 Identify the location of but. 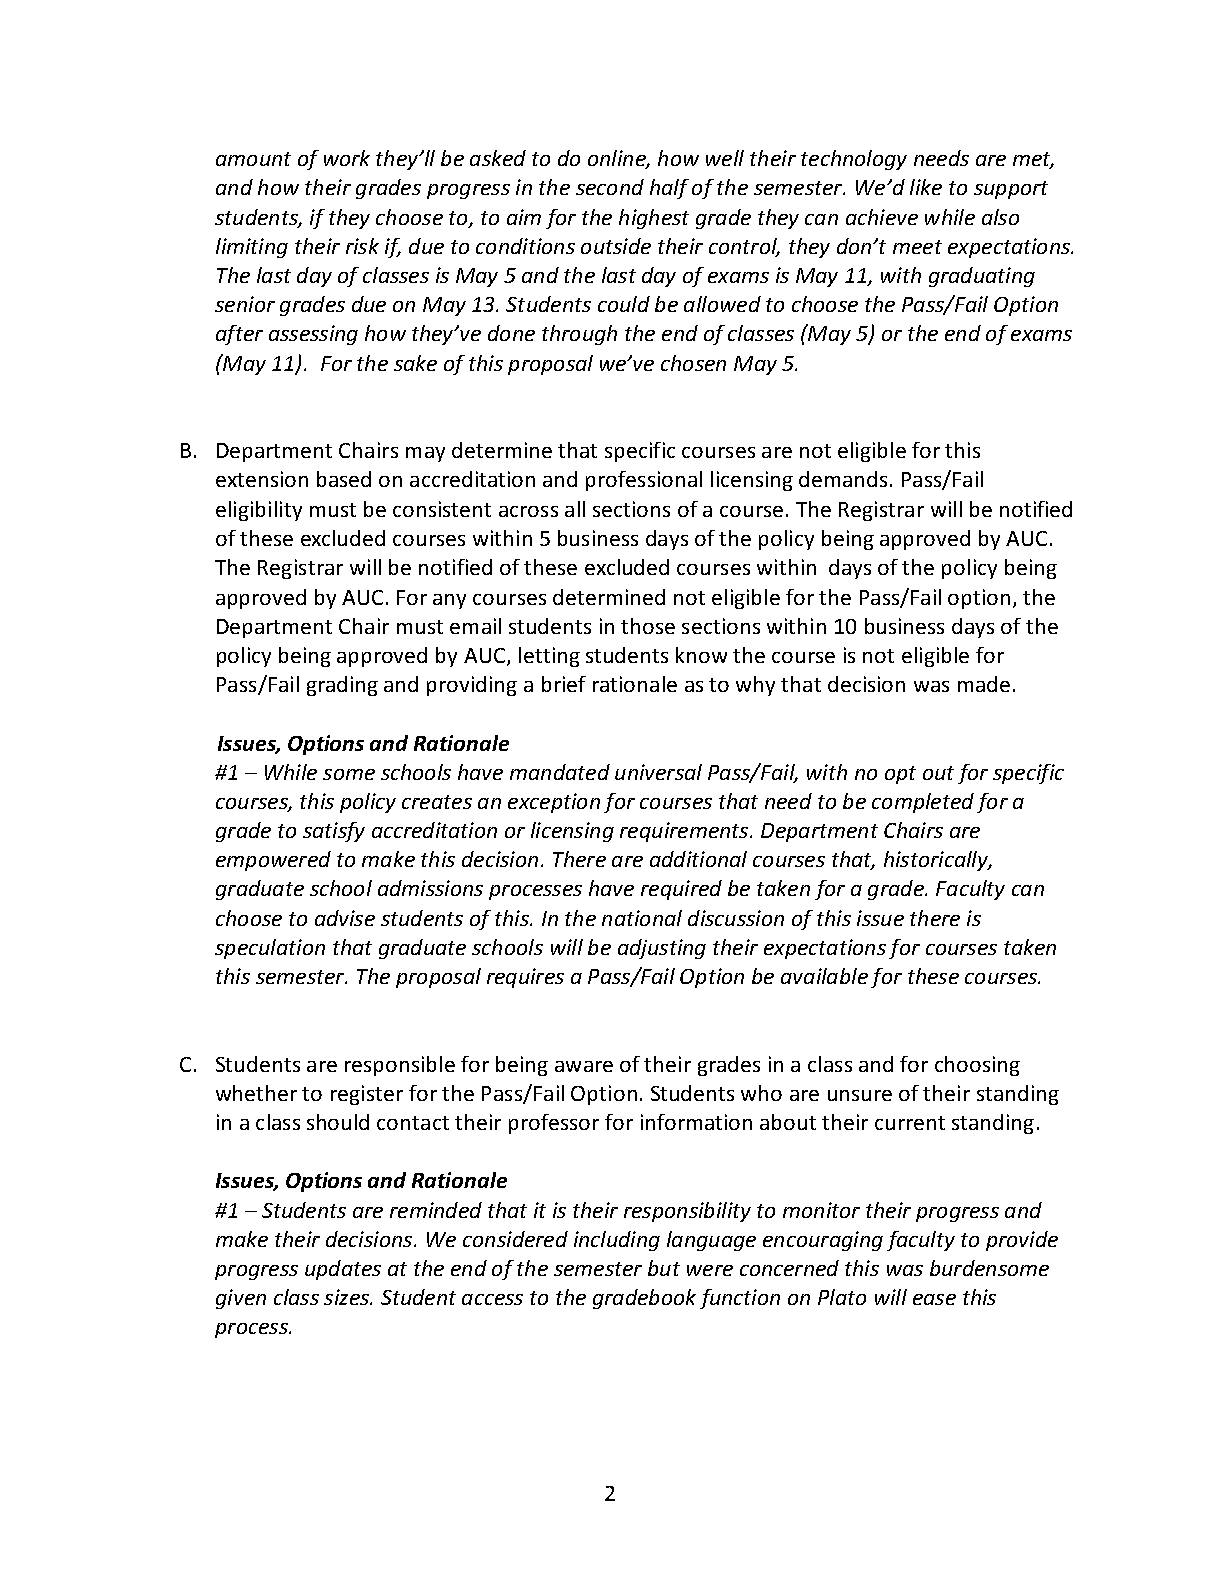
(664, 1268).
